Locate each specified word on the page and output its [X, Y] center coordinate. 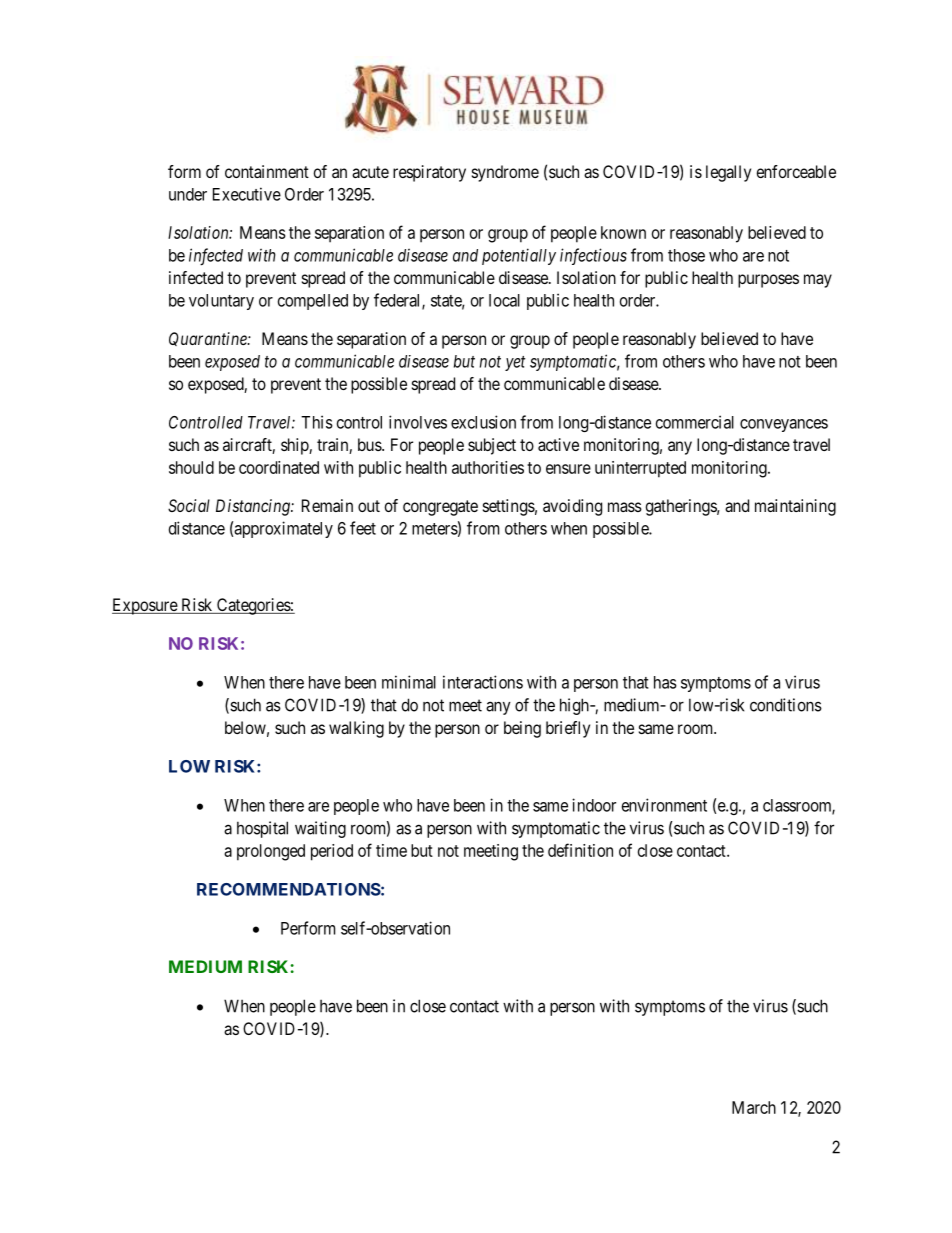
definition [580, 850]
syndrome [505, 173]
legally [728, 173]
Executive [247, 194]
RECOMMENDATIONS [289, 889]
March [754, 1107]
